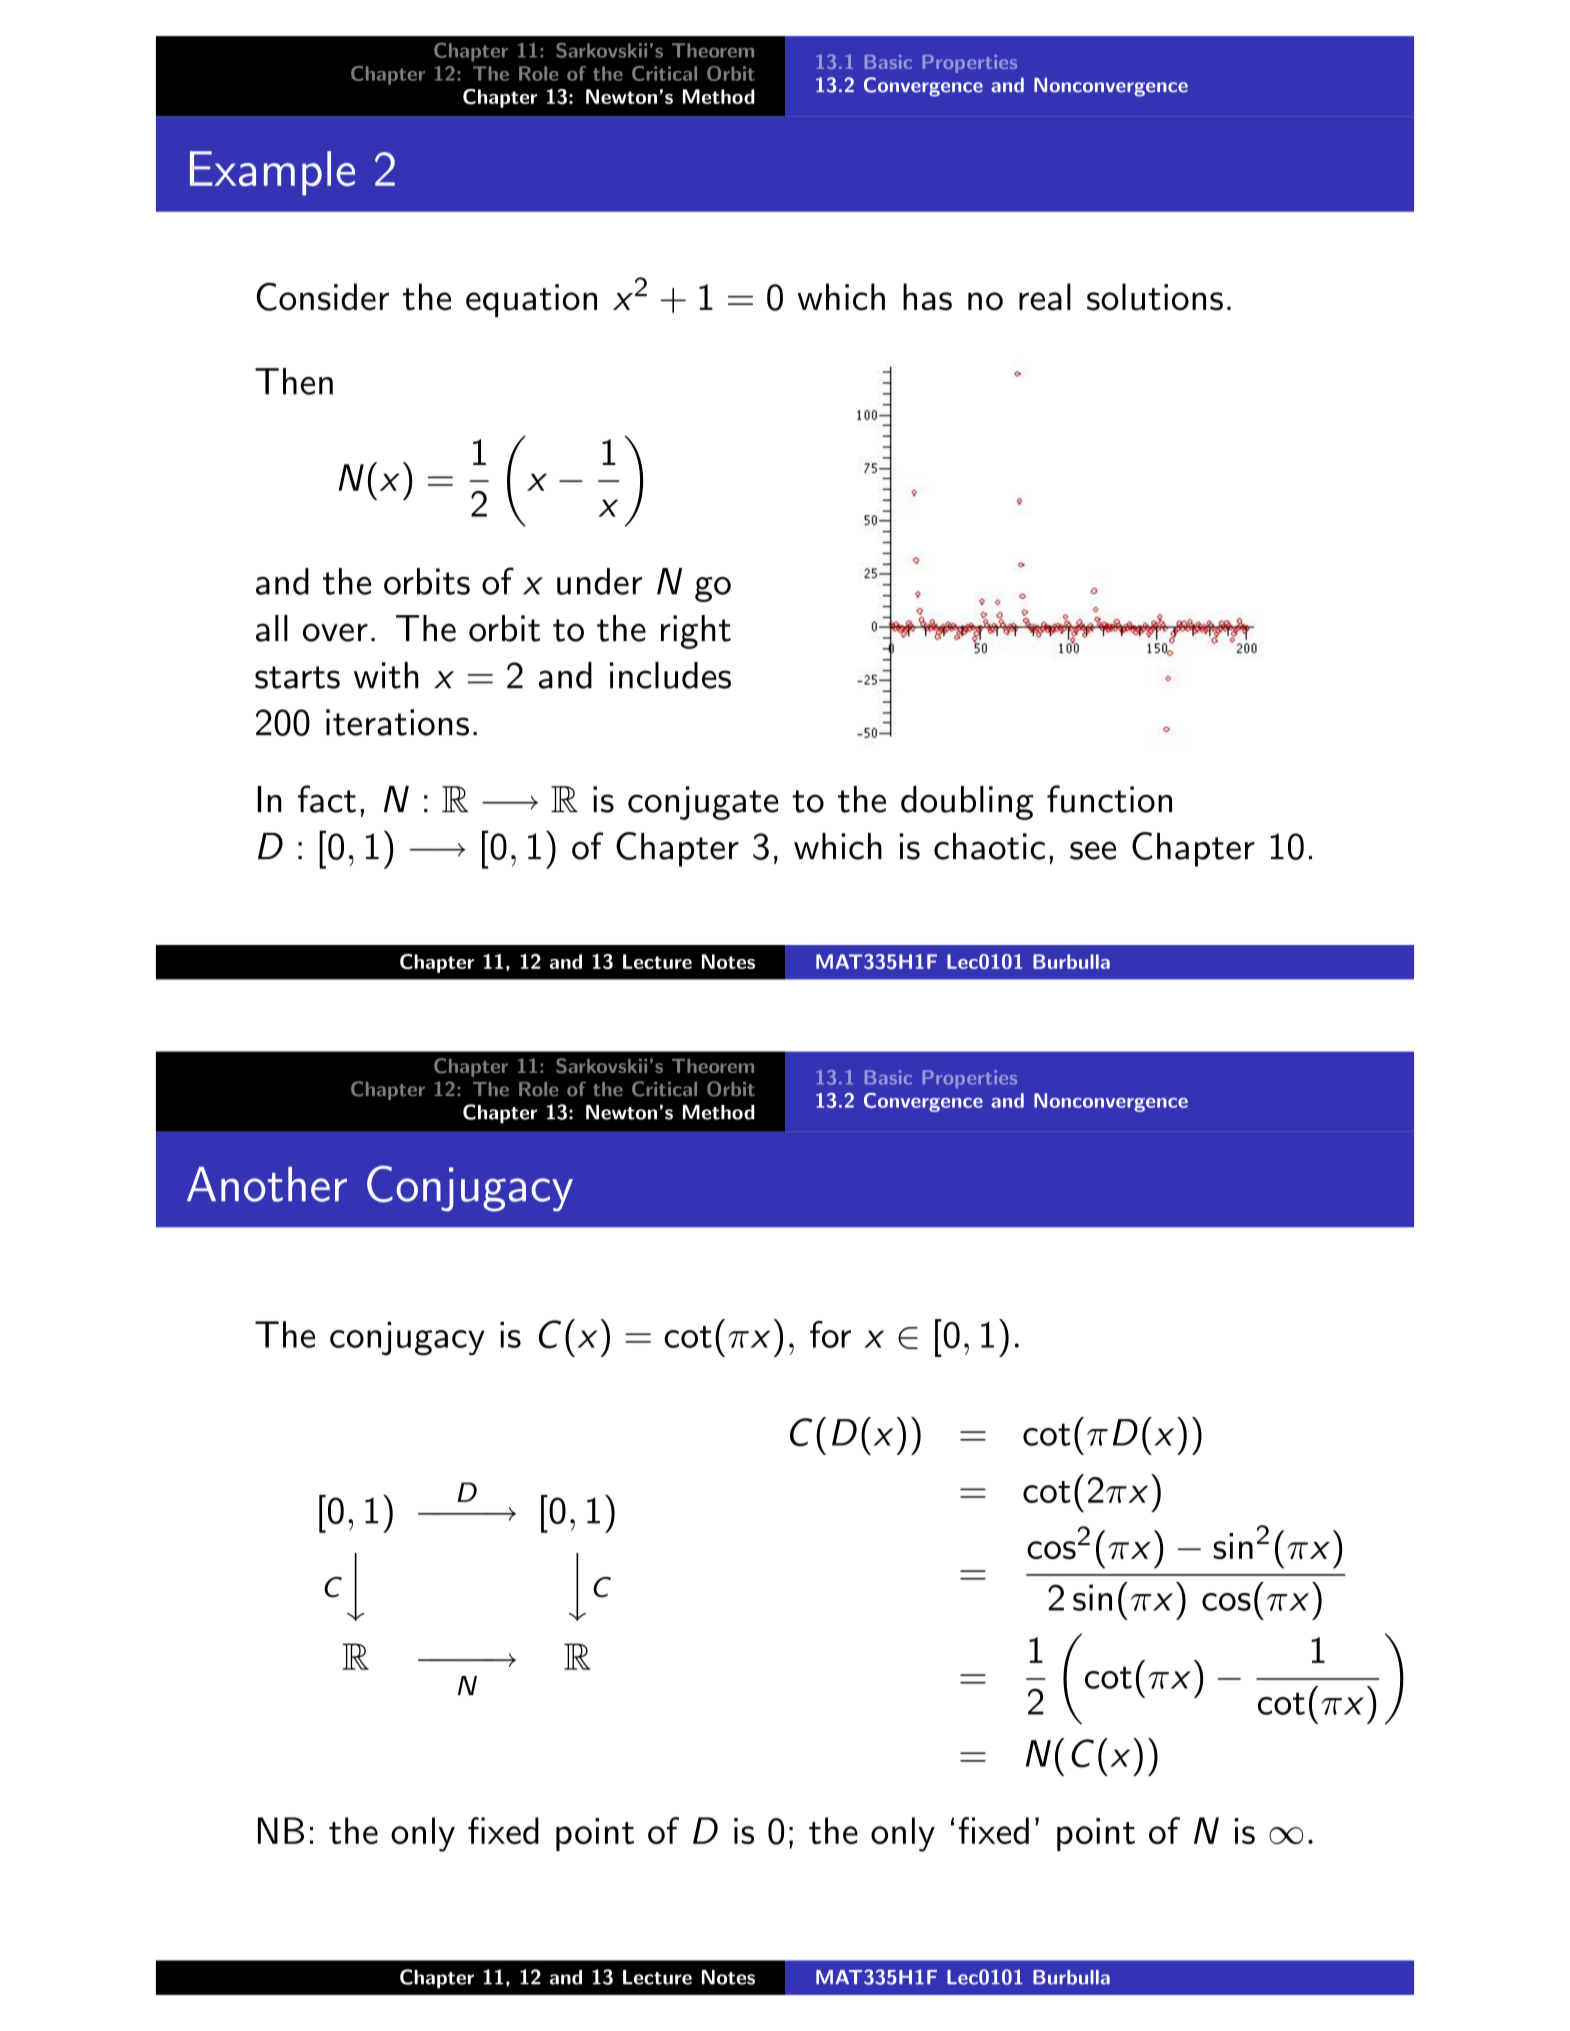  What do you see at coordinates (327, 799) in the screenshot?
I see `fact` at bounding box center [327, 799].
